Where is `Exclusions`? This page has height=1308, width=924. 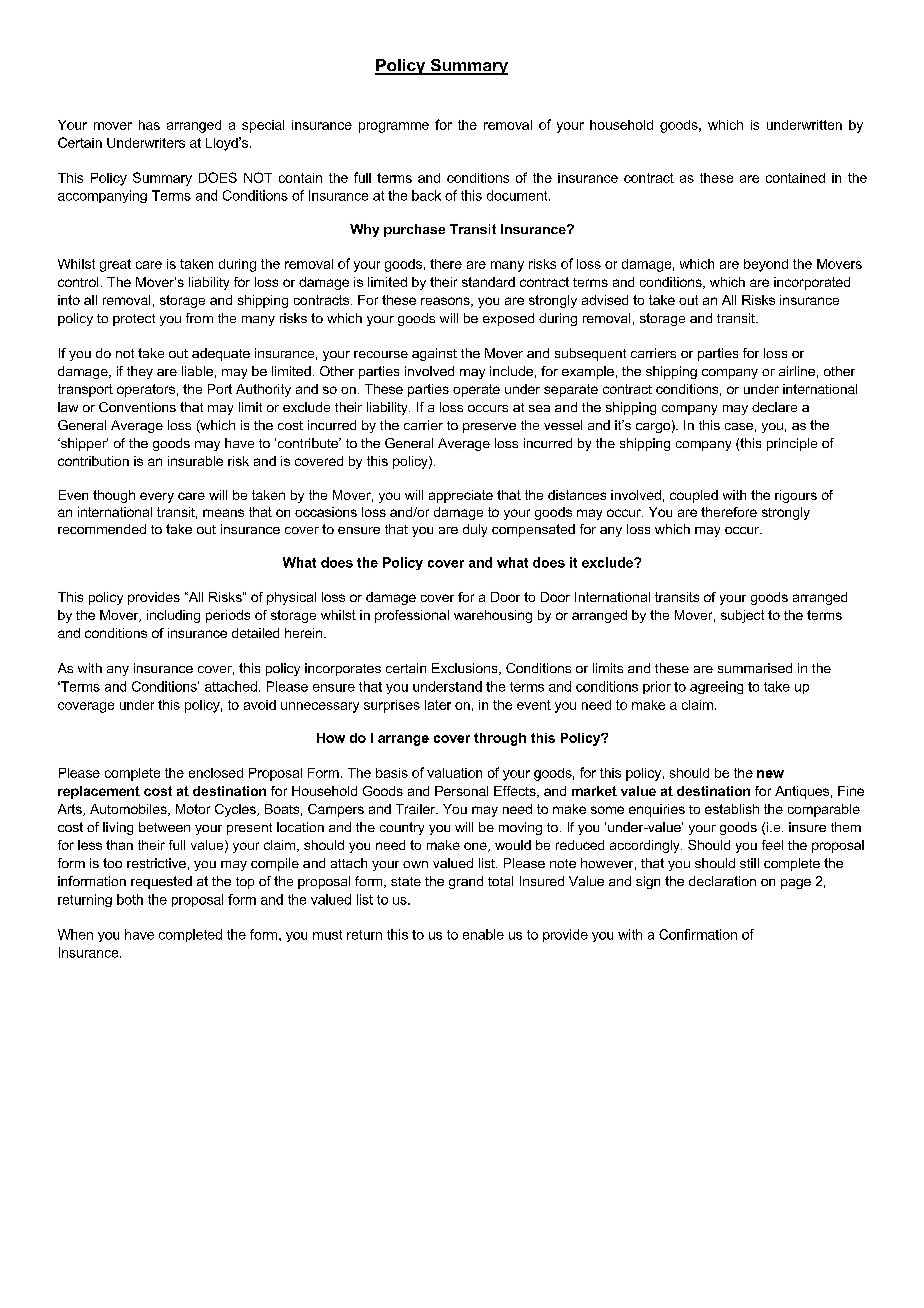 Exclusions is located at coordinates (466, 669).
